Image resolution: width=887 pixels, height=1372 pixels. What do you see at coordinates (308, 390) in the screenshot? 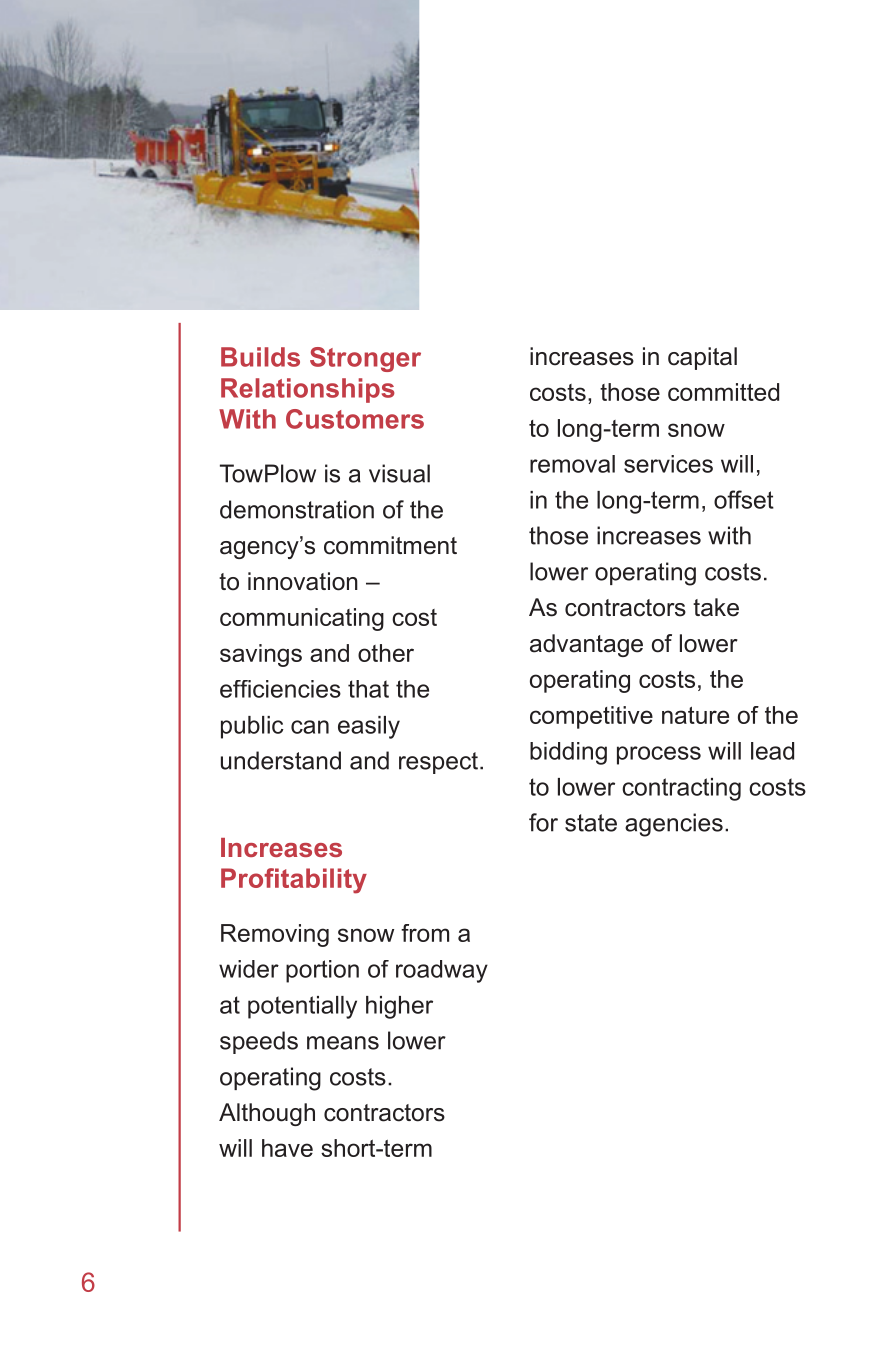
I see `Relationships` at bounding box center [308, 390].
